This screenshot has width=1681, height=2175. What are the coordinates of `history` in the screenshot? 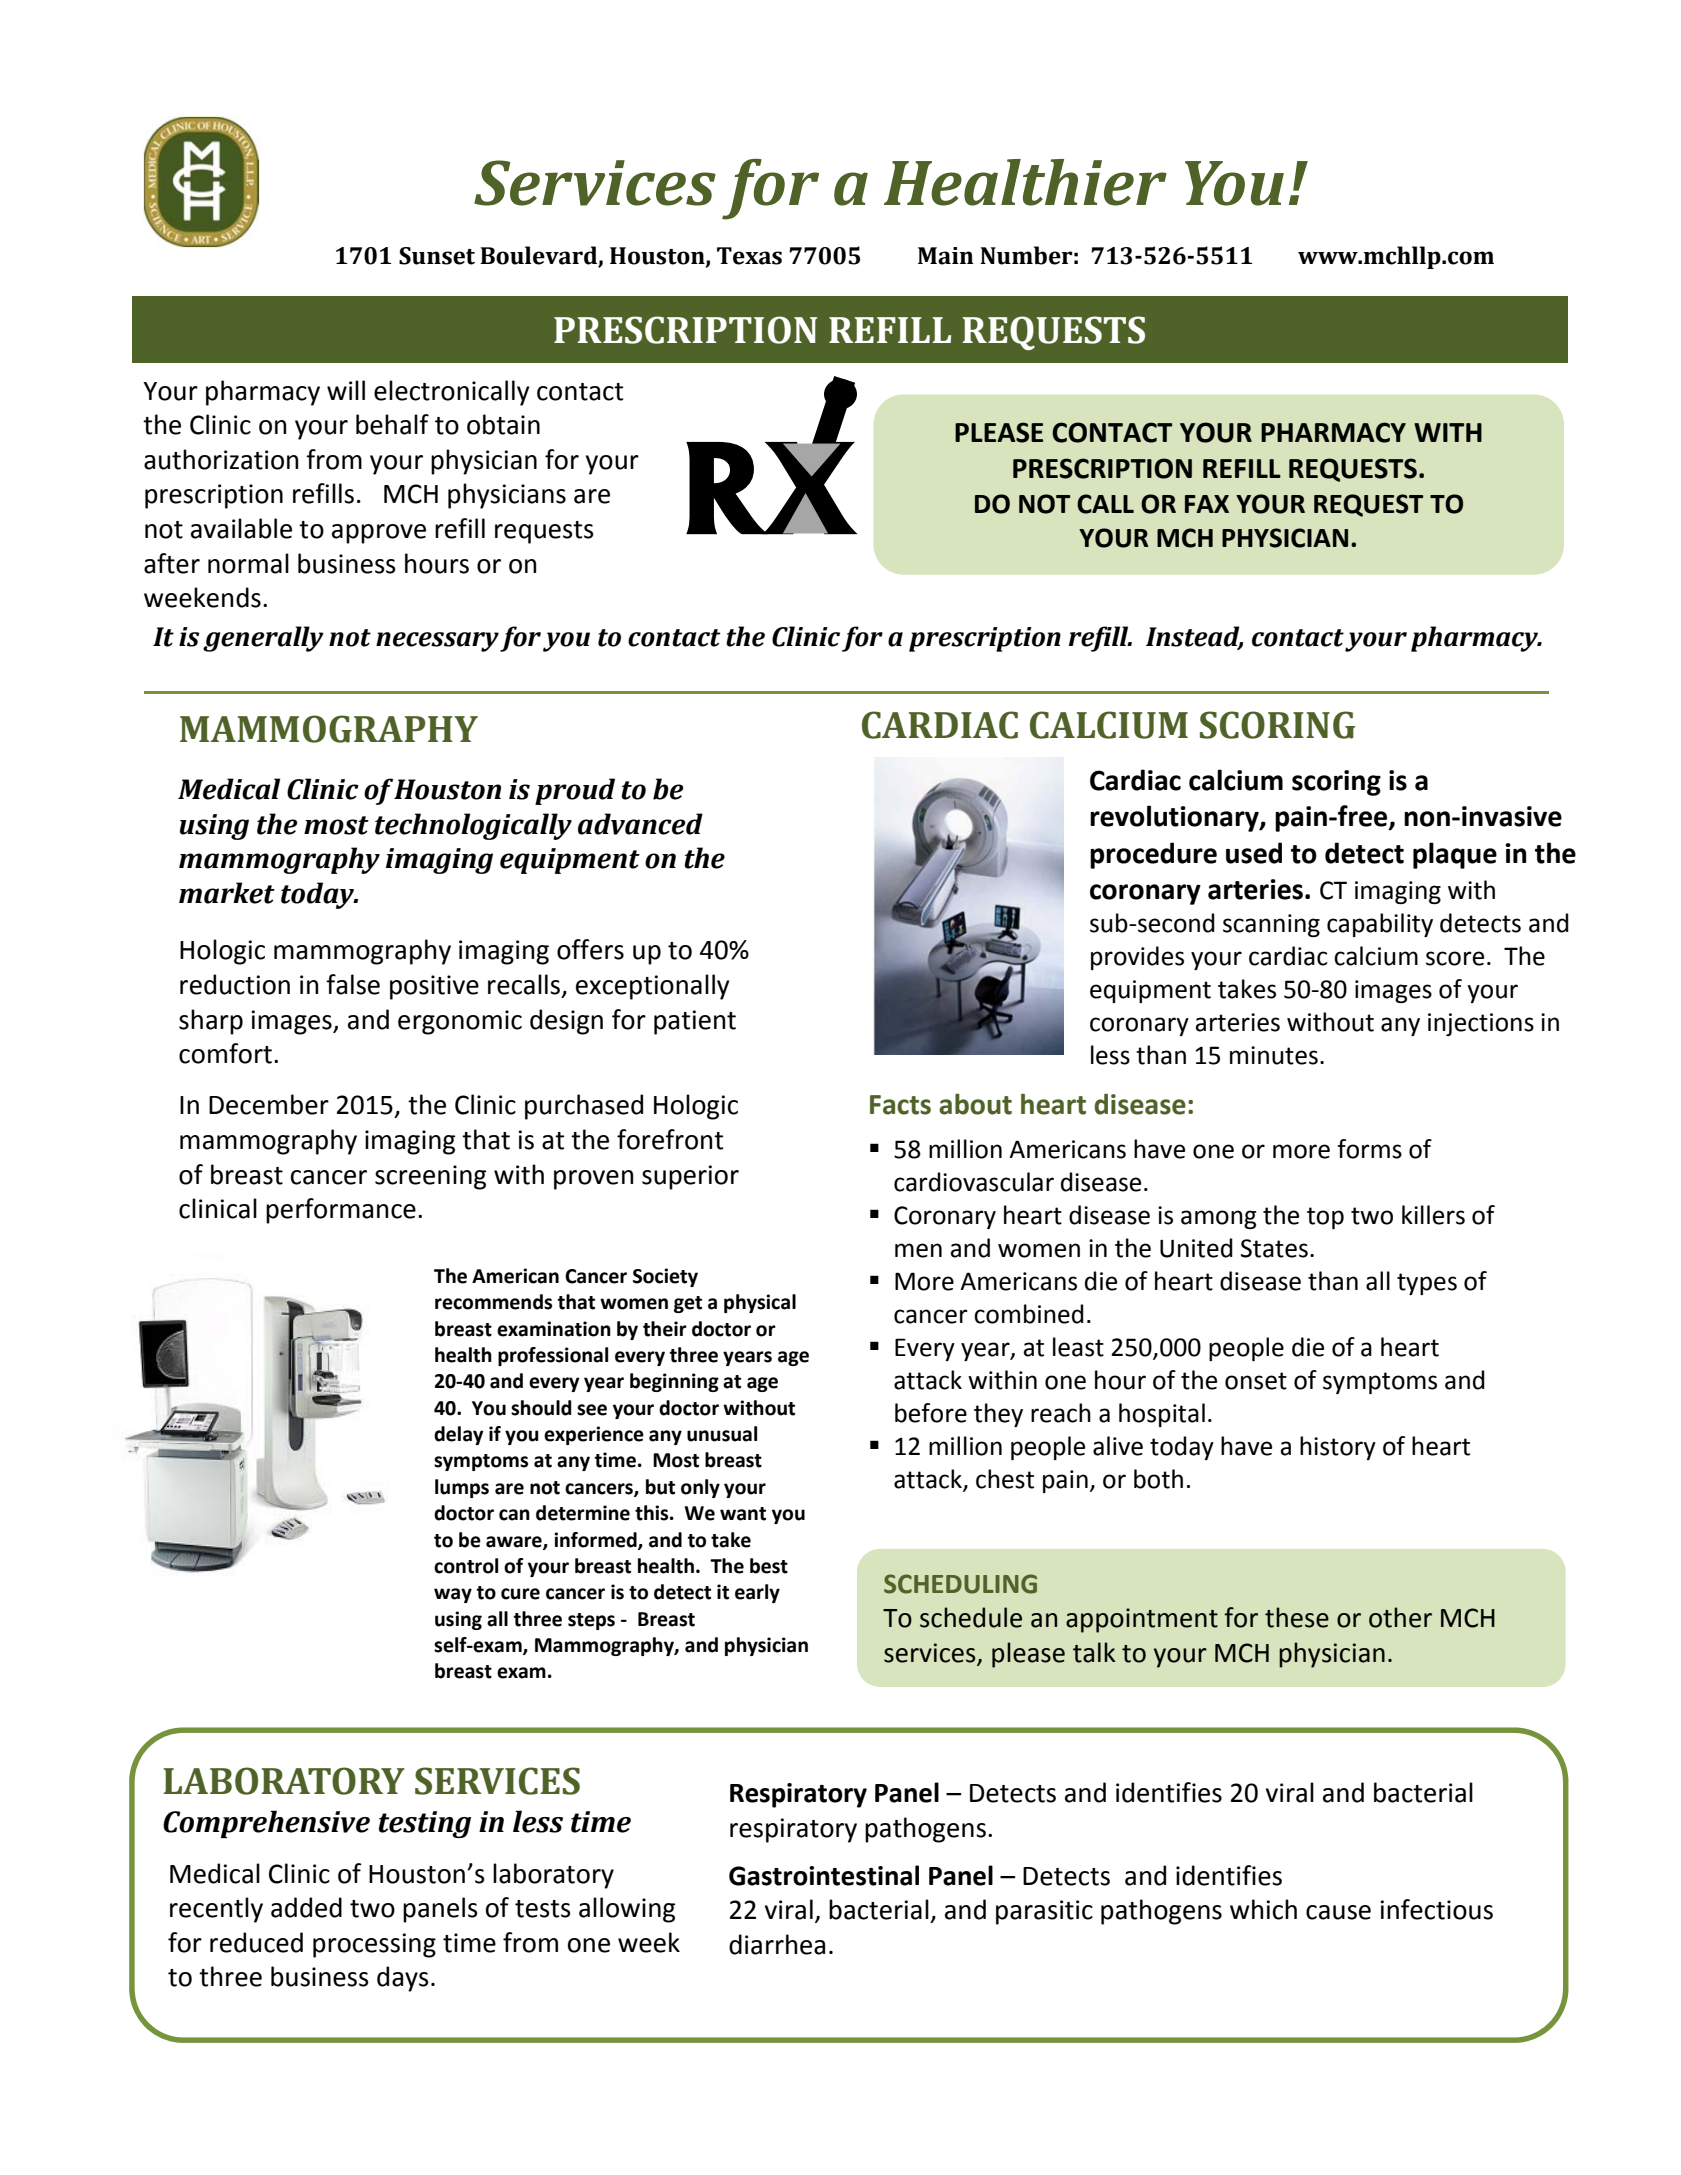 It's located at (1338, 1448).
